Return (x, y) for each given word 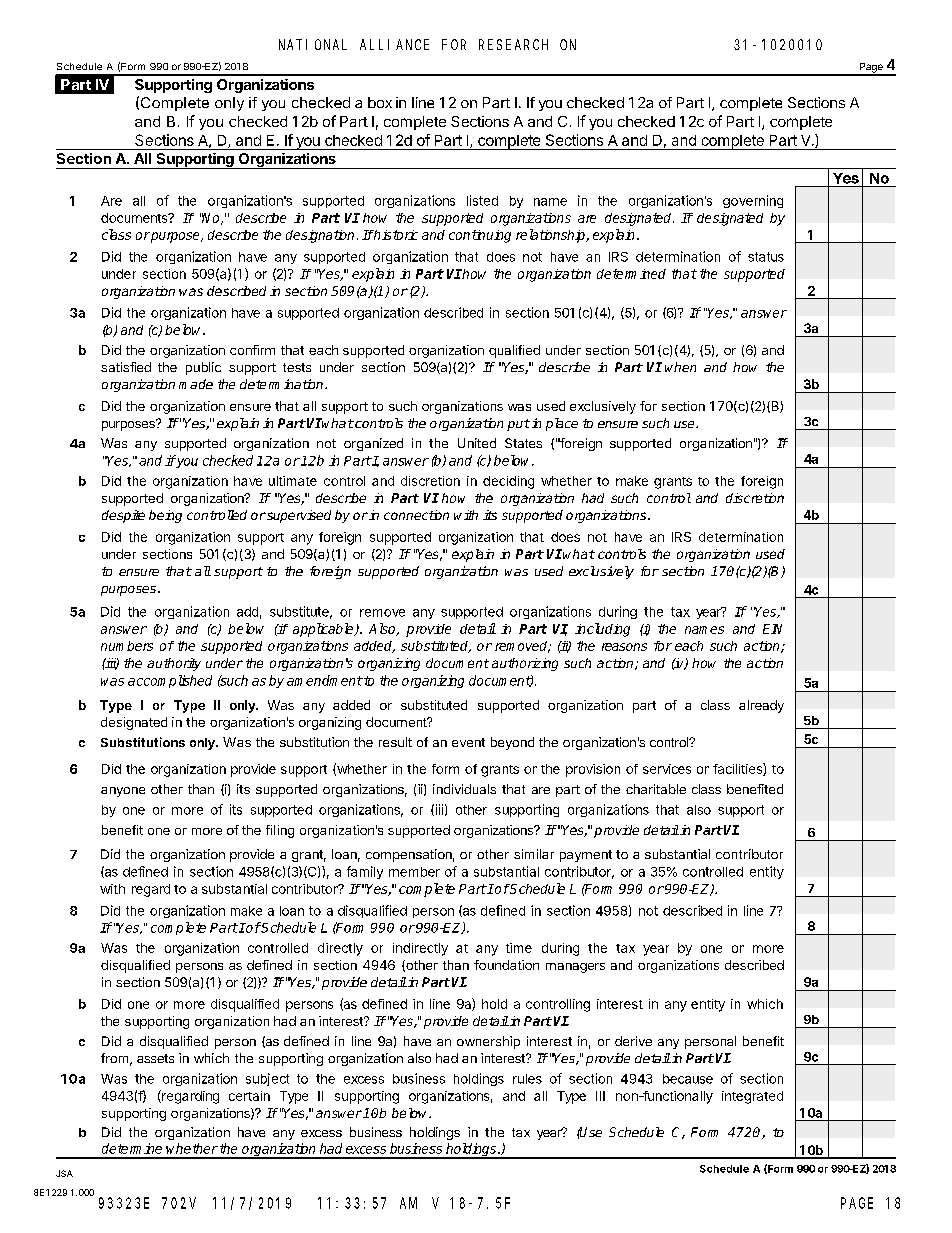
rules (527, 1079)
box (380, 102)
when (680, 367)
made (196, 384)
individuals (464, 789)
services (667, 769)
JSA (64, 1173)
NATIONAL (313, 44)
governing (753, 201)
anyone (123, 792)
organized (373, 444)
